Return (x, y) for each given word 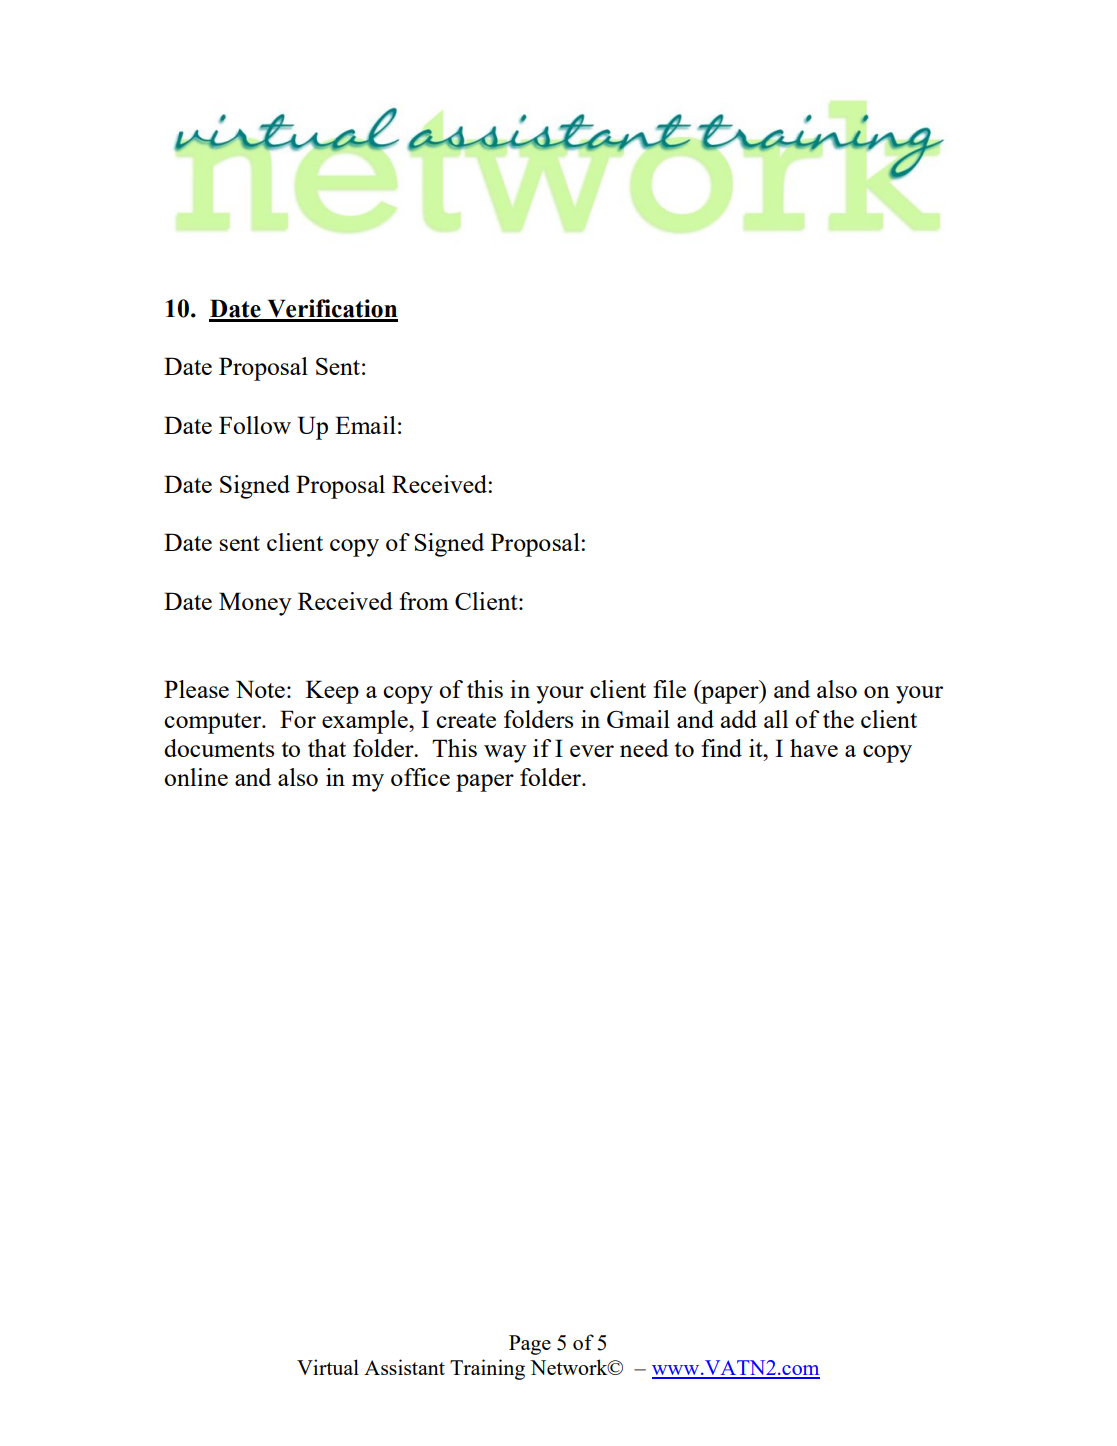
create (466, 720)
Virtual (328, 1367)
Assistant (404, 1367)
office (420, 777)
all (776, 719)
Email (365, 425)
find (721, 748)
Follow (255, 425)
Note (260, 689)
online (196, 777)
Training (487, 1369)
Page (530, 1345)
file (669, 689)
